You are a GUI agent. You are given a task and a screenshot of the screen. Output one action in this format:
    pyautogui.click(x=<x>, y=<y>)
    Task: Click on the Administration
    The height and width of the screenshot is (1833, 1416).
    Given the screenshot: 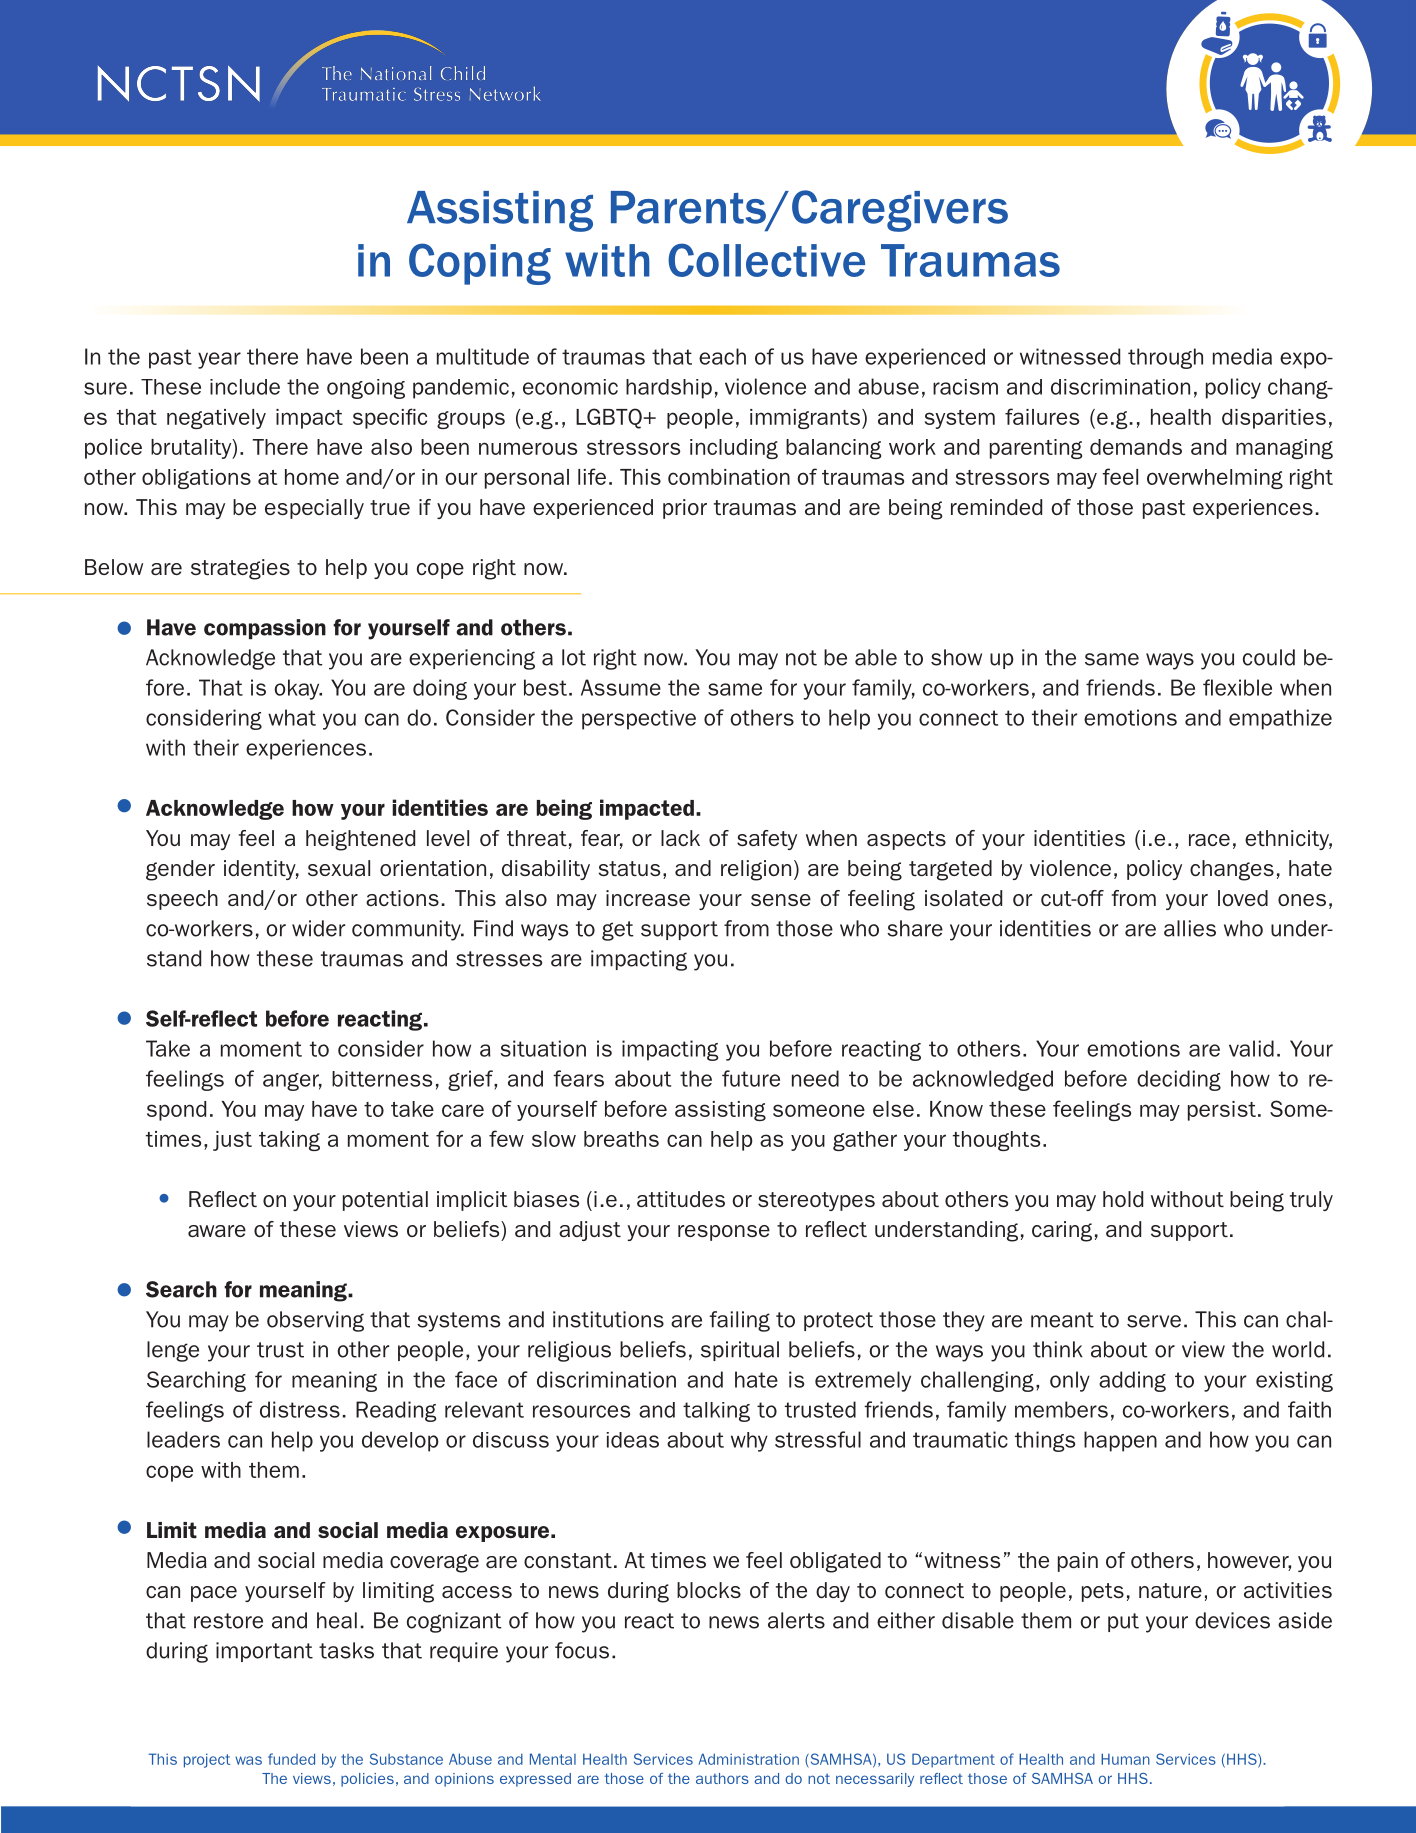 What is the action you would take?
    pyautogui.click(x=748, y=1759)
